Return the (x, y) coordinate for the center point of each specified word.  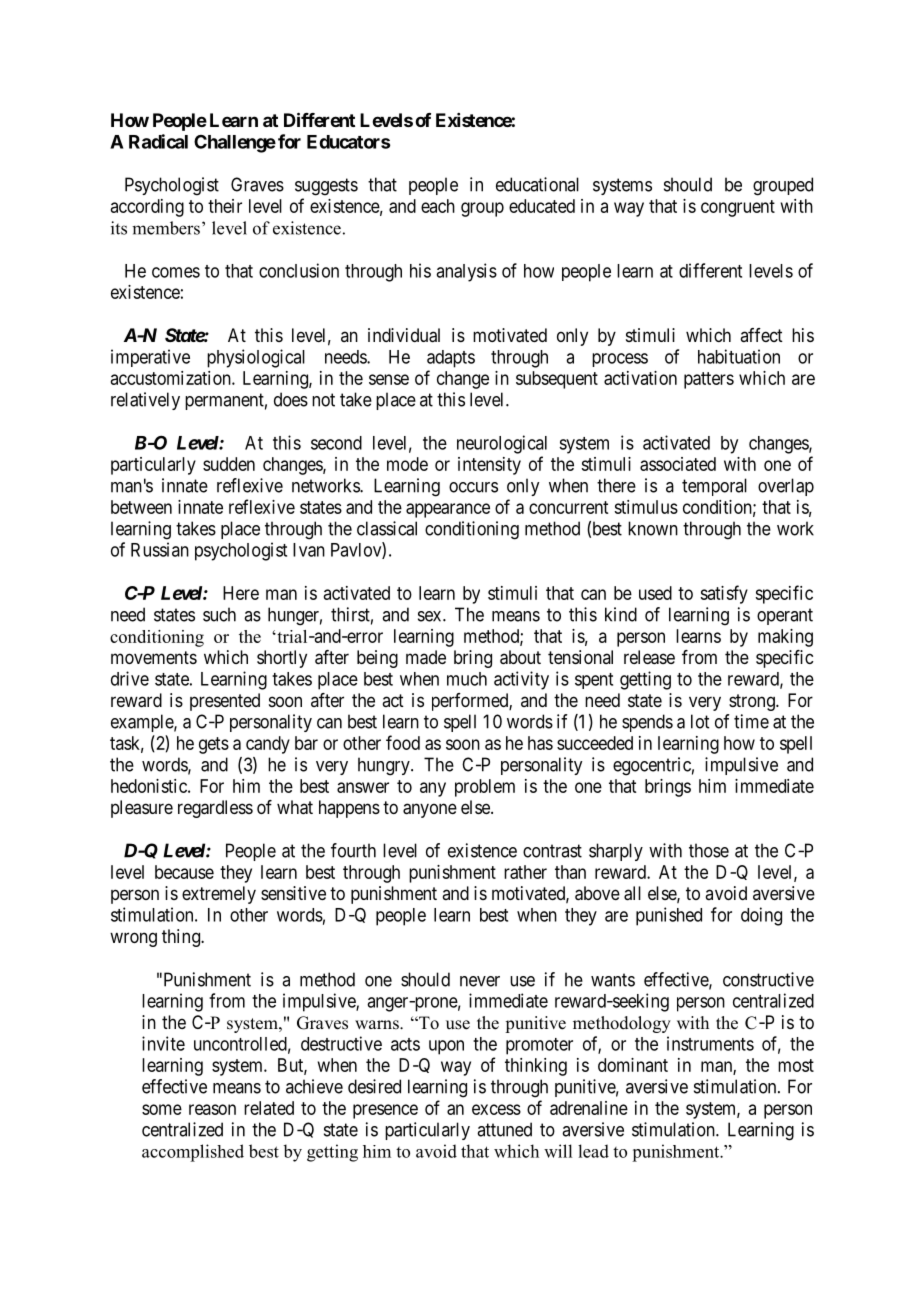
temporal (714, 487)
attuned (504, 1129)
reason (212, 1109)
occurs (473, 487)
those (709, 850)
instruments (710, 1043)
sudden (229, 464)
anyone (430, 810)
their (225, 206)
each (438, 206)
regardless (215, 809)
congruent (738, 208)
